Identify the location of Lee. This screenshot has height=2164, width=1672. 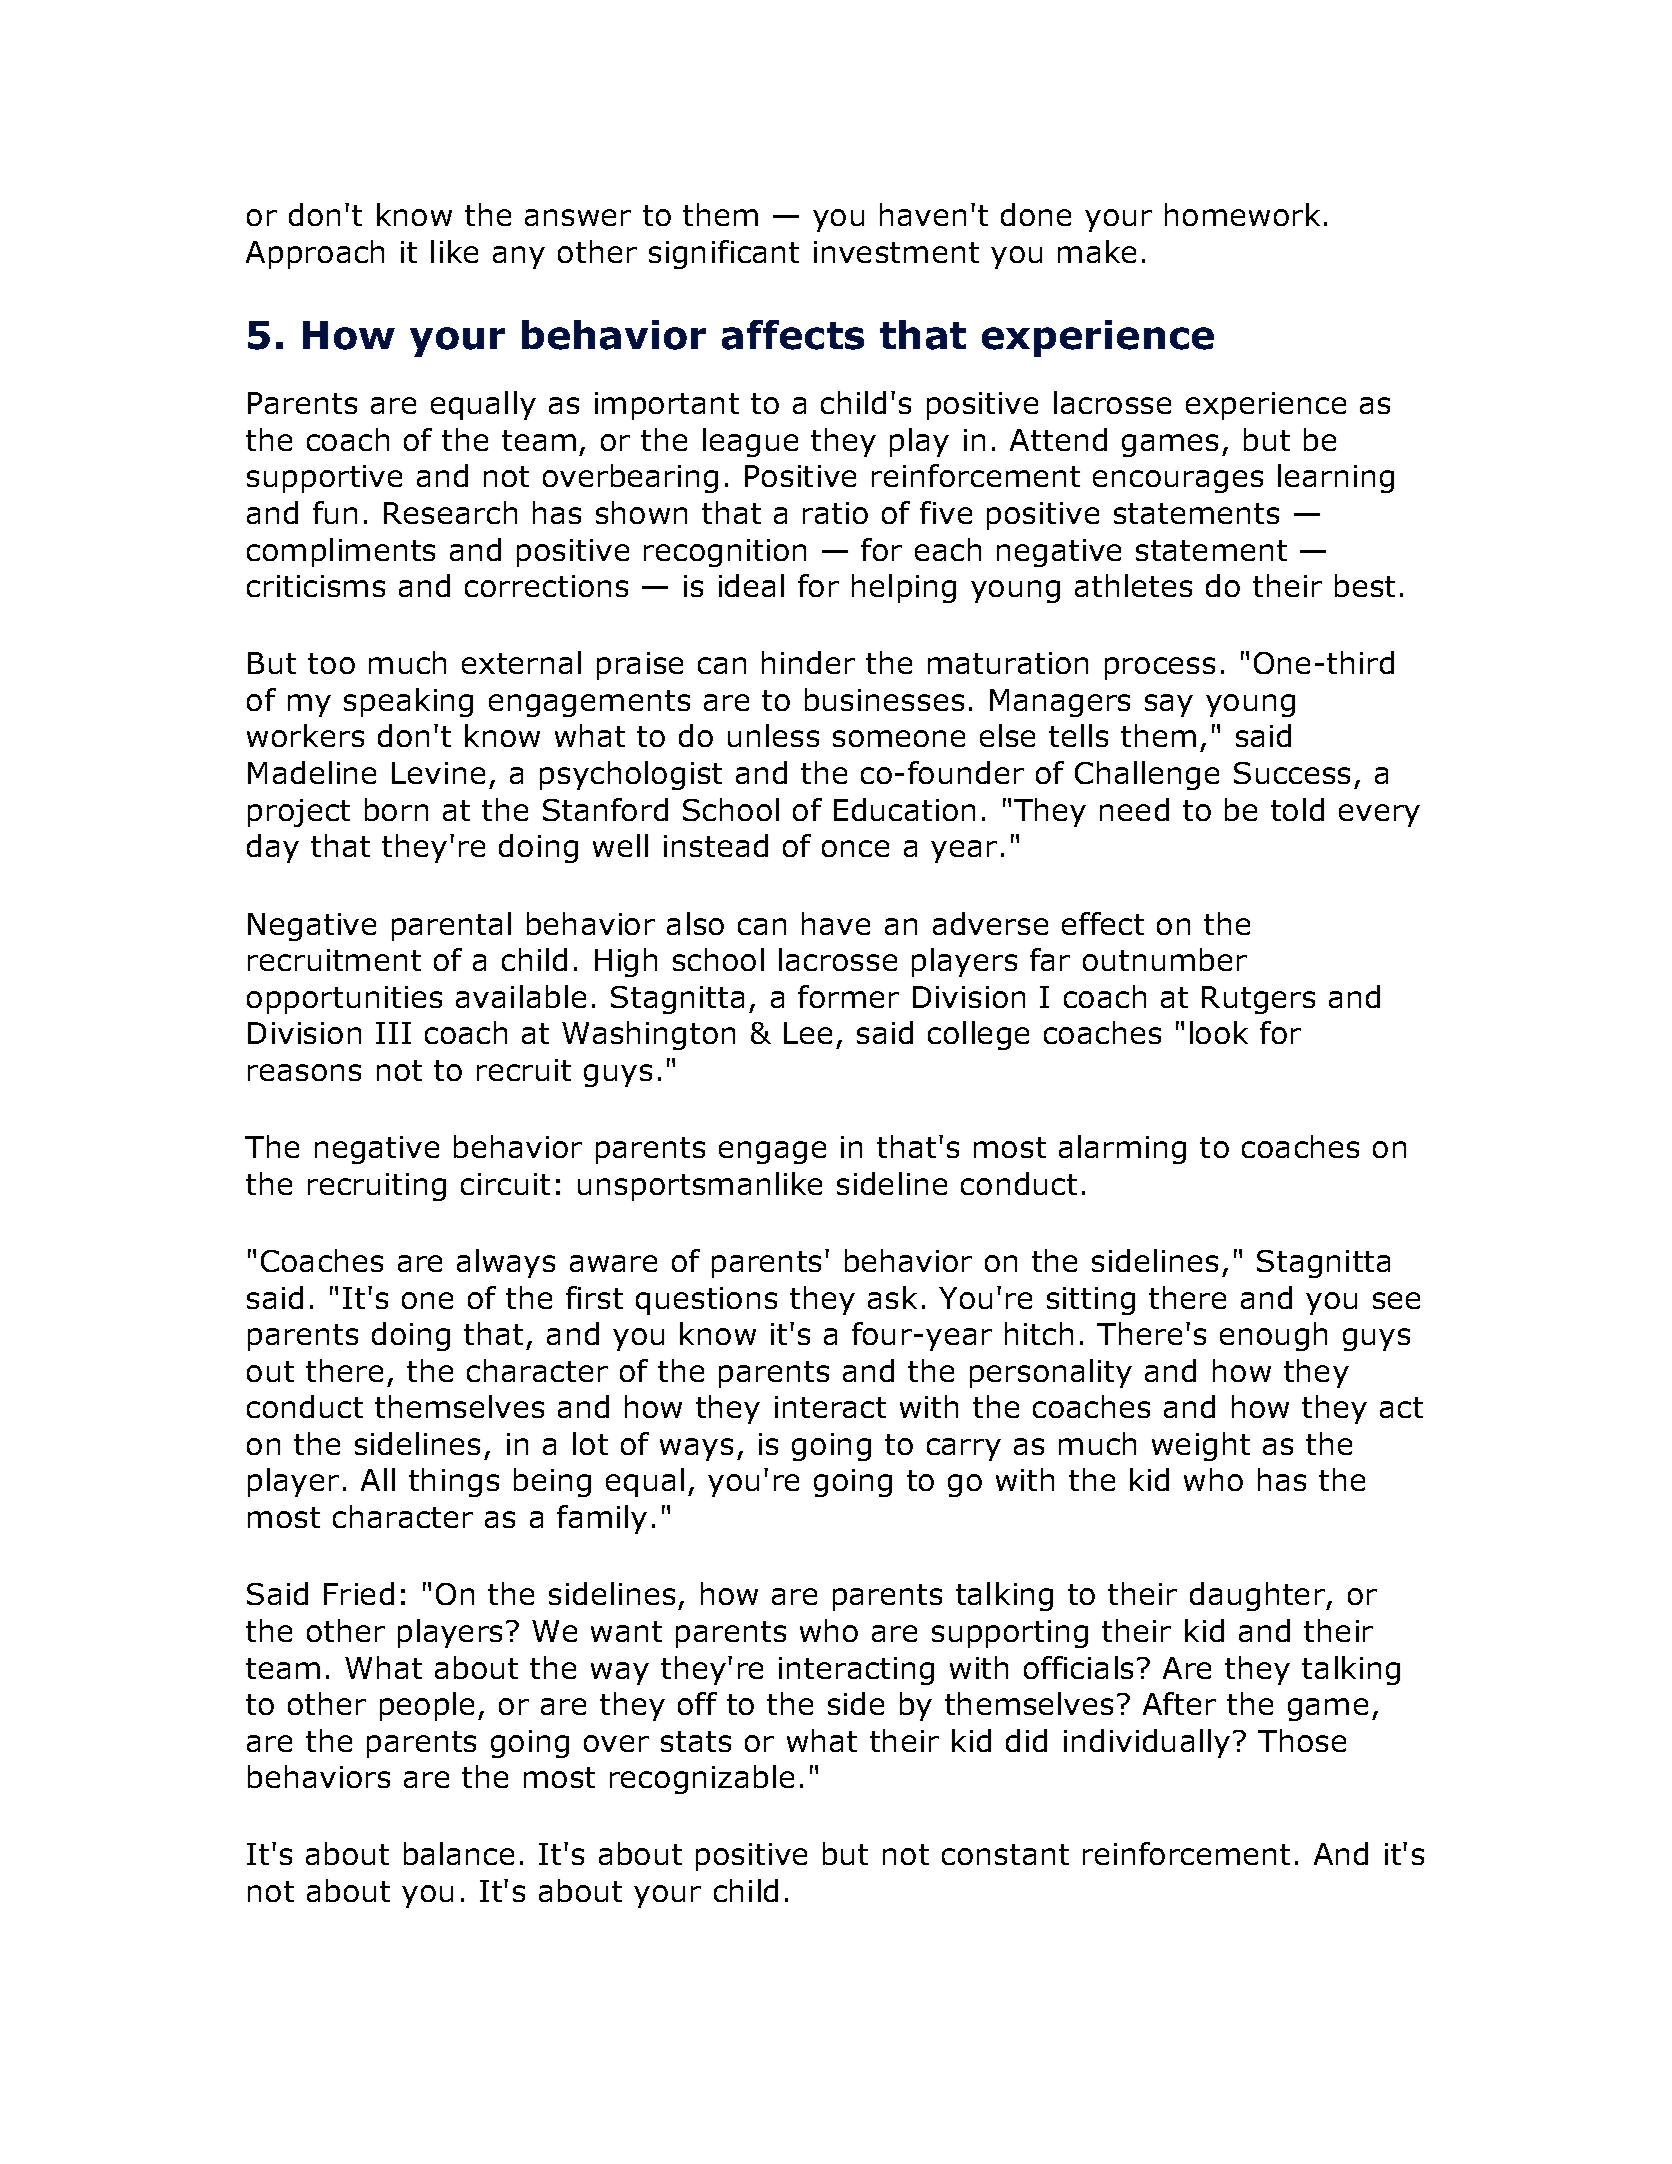
(808, 1033).
